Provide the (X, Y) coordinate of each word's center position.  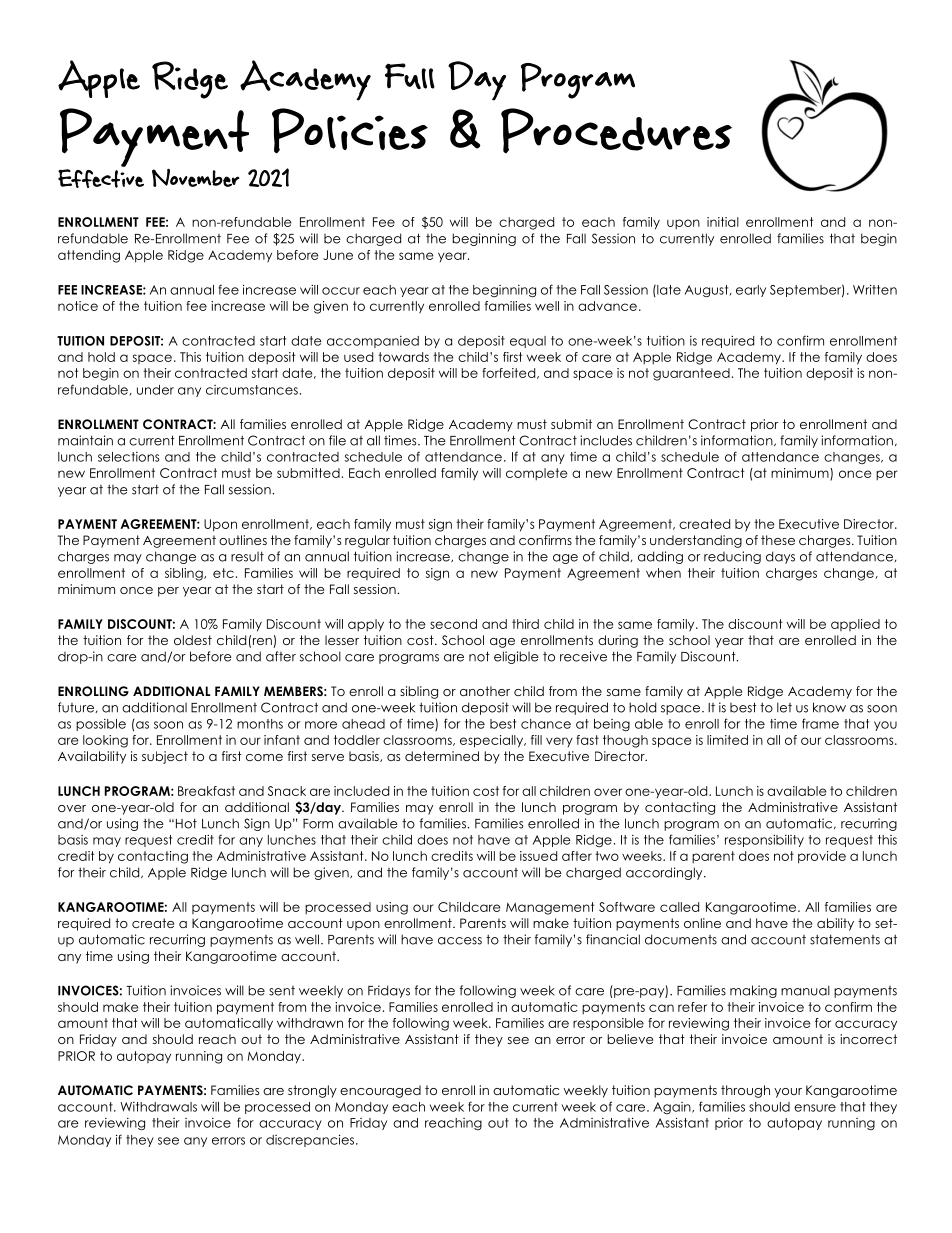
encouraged (380, 1091)
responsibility (764, 841)
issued (538, 856)
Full (410, 76)
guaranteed (691, 374)
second (453, 624)
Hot (186, 823)
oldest (193, 640)
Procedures (616, 130)
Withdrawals (158, 1107)
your (788, 1093)
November (196, 178)
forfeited (510, 373)
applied (855, 625)
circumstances (252, 390)
